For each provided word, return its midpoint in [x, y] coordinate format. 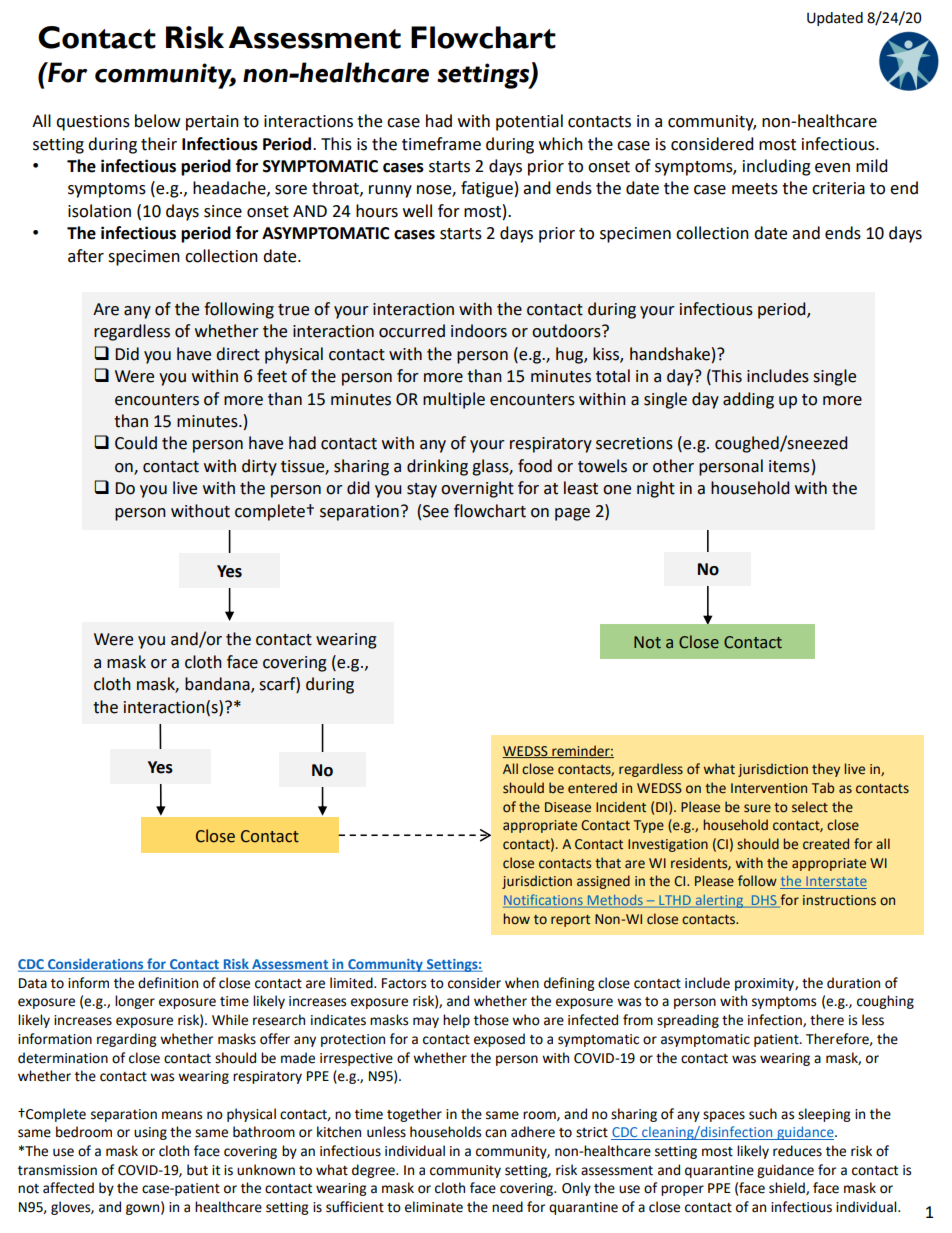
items [789, 466]
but [197, 1170]
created [826, 844]
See [436, 511]
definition [168, 983]
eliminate [434, 1207]
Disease [568, 807]
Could [136, 443]
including [777, 167]
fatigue [487, 189]
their [159, 144]
